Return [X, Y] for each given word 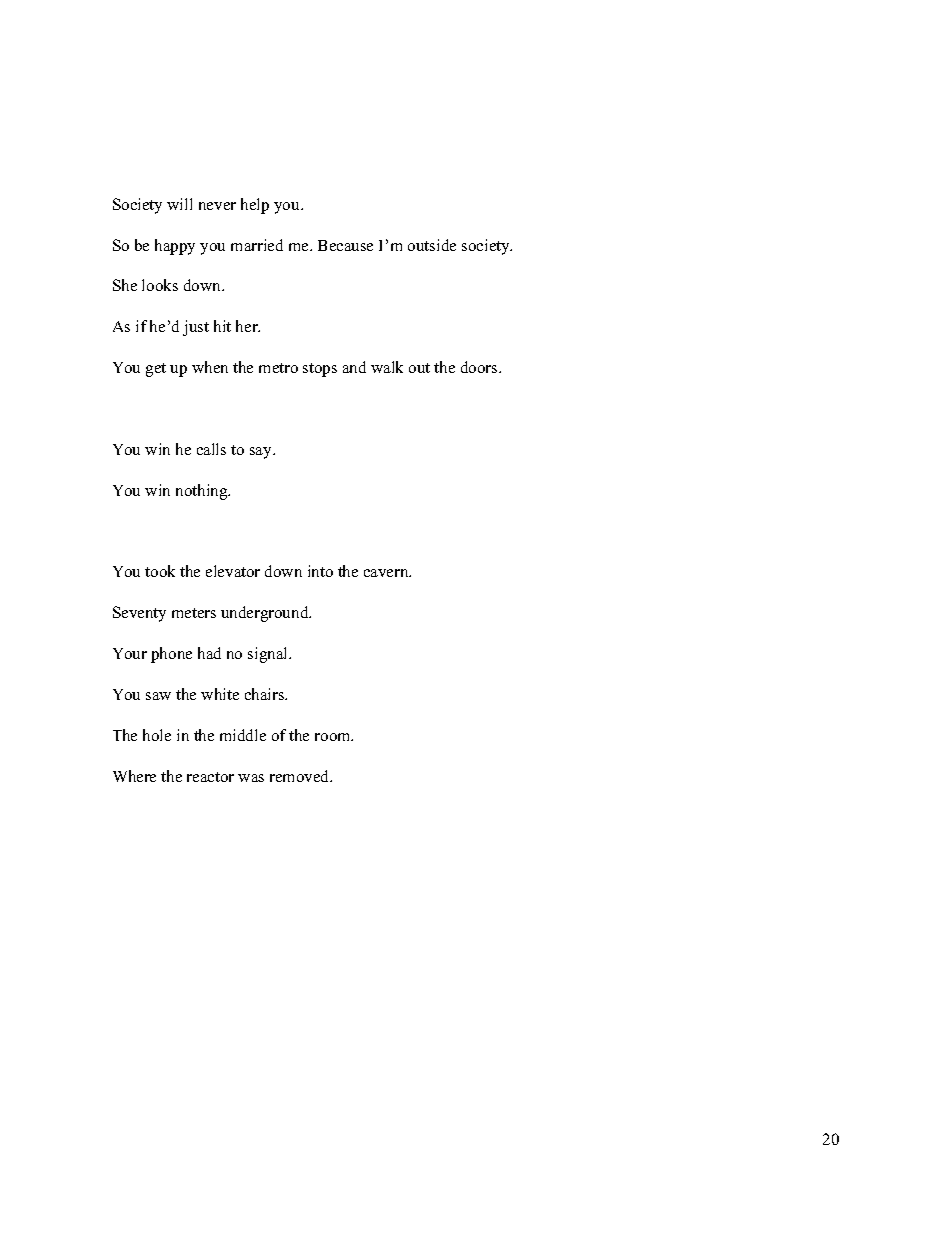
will [179, 204]
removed [301, 776]
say [262, 453]
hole [157, 735]
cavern [387, 573]
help [255, 206]
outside [432, 245]
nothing [203, 492]
